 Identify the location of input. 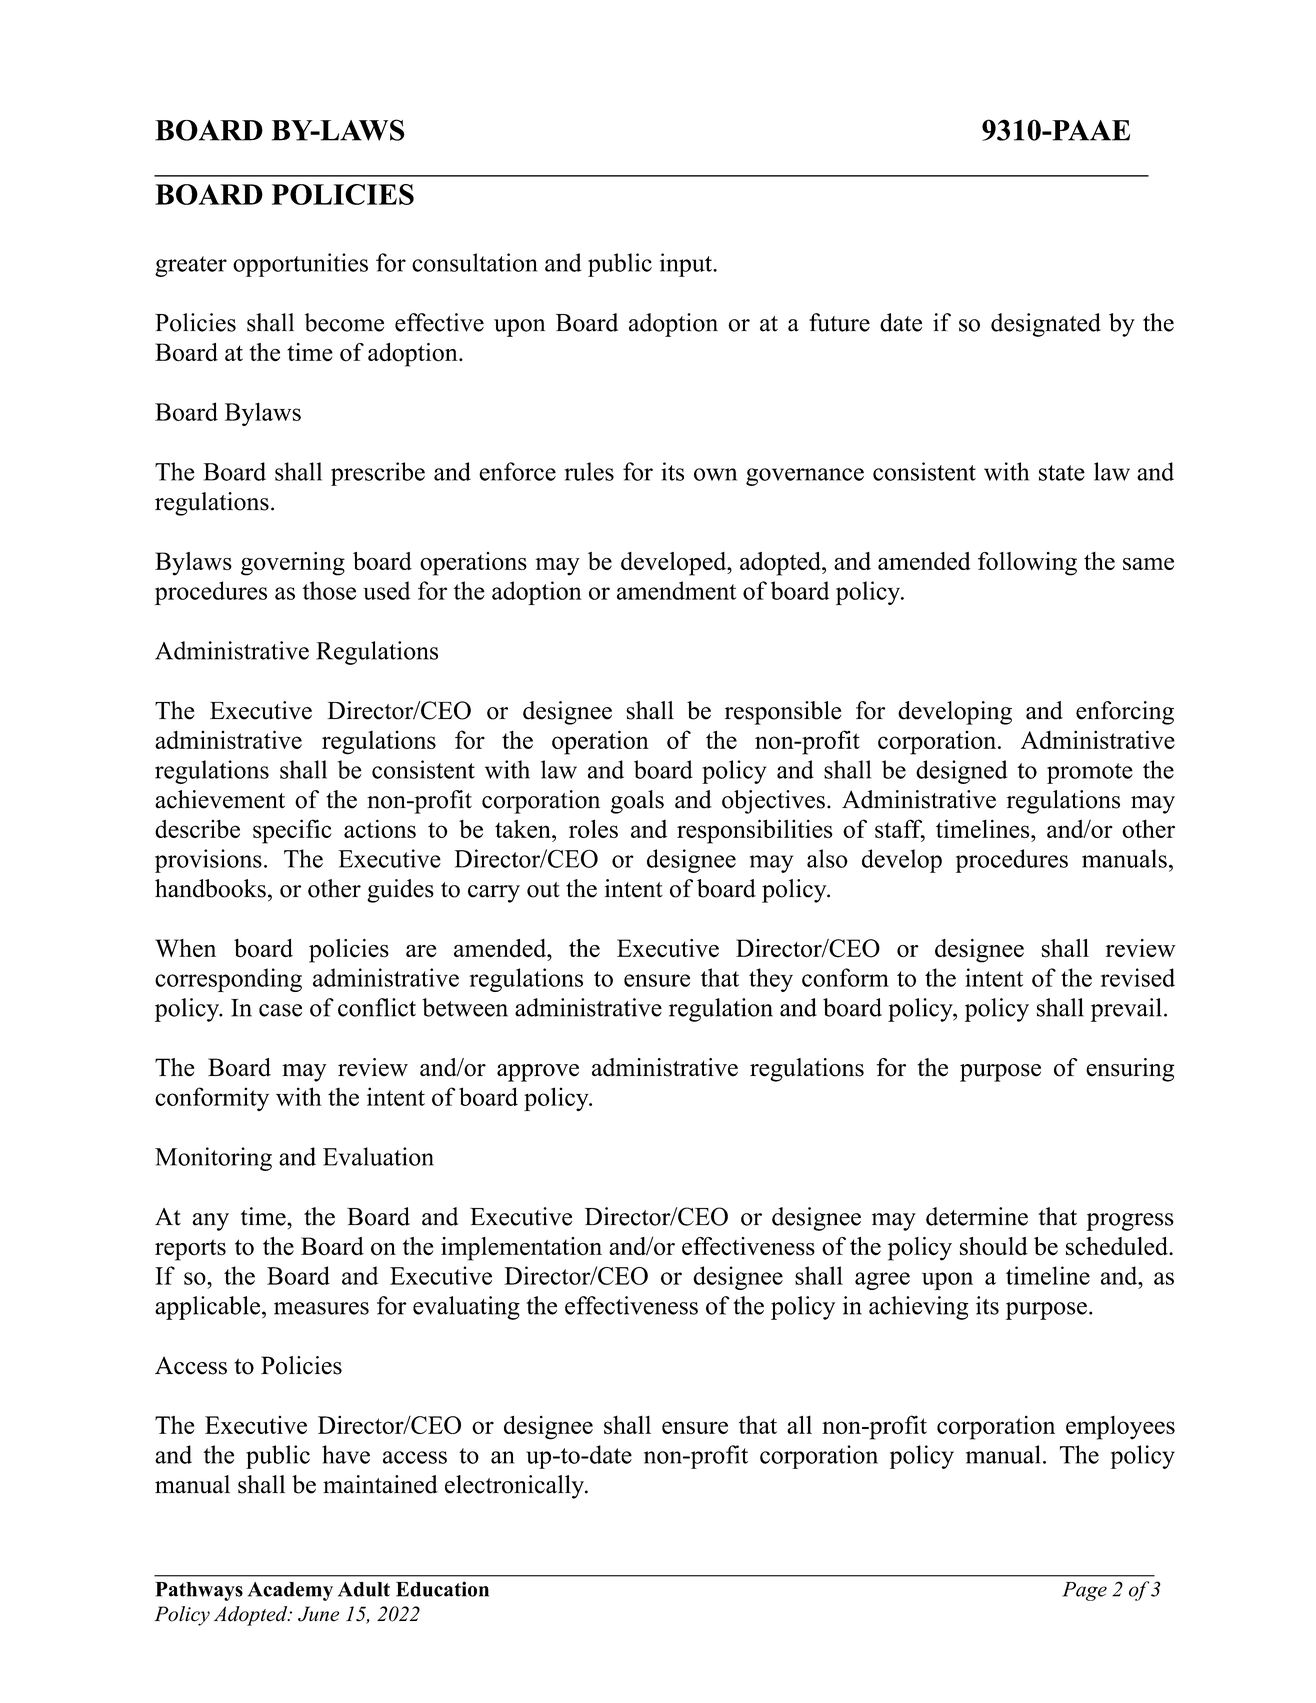
(687, 265).
